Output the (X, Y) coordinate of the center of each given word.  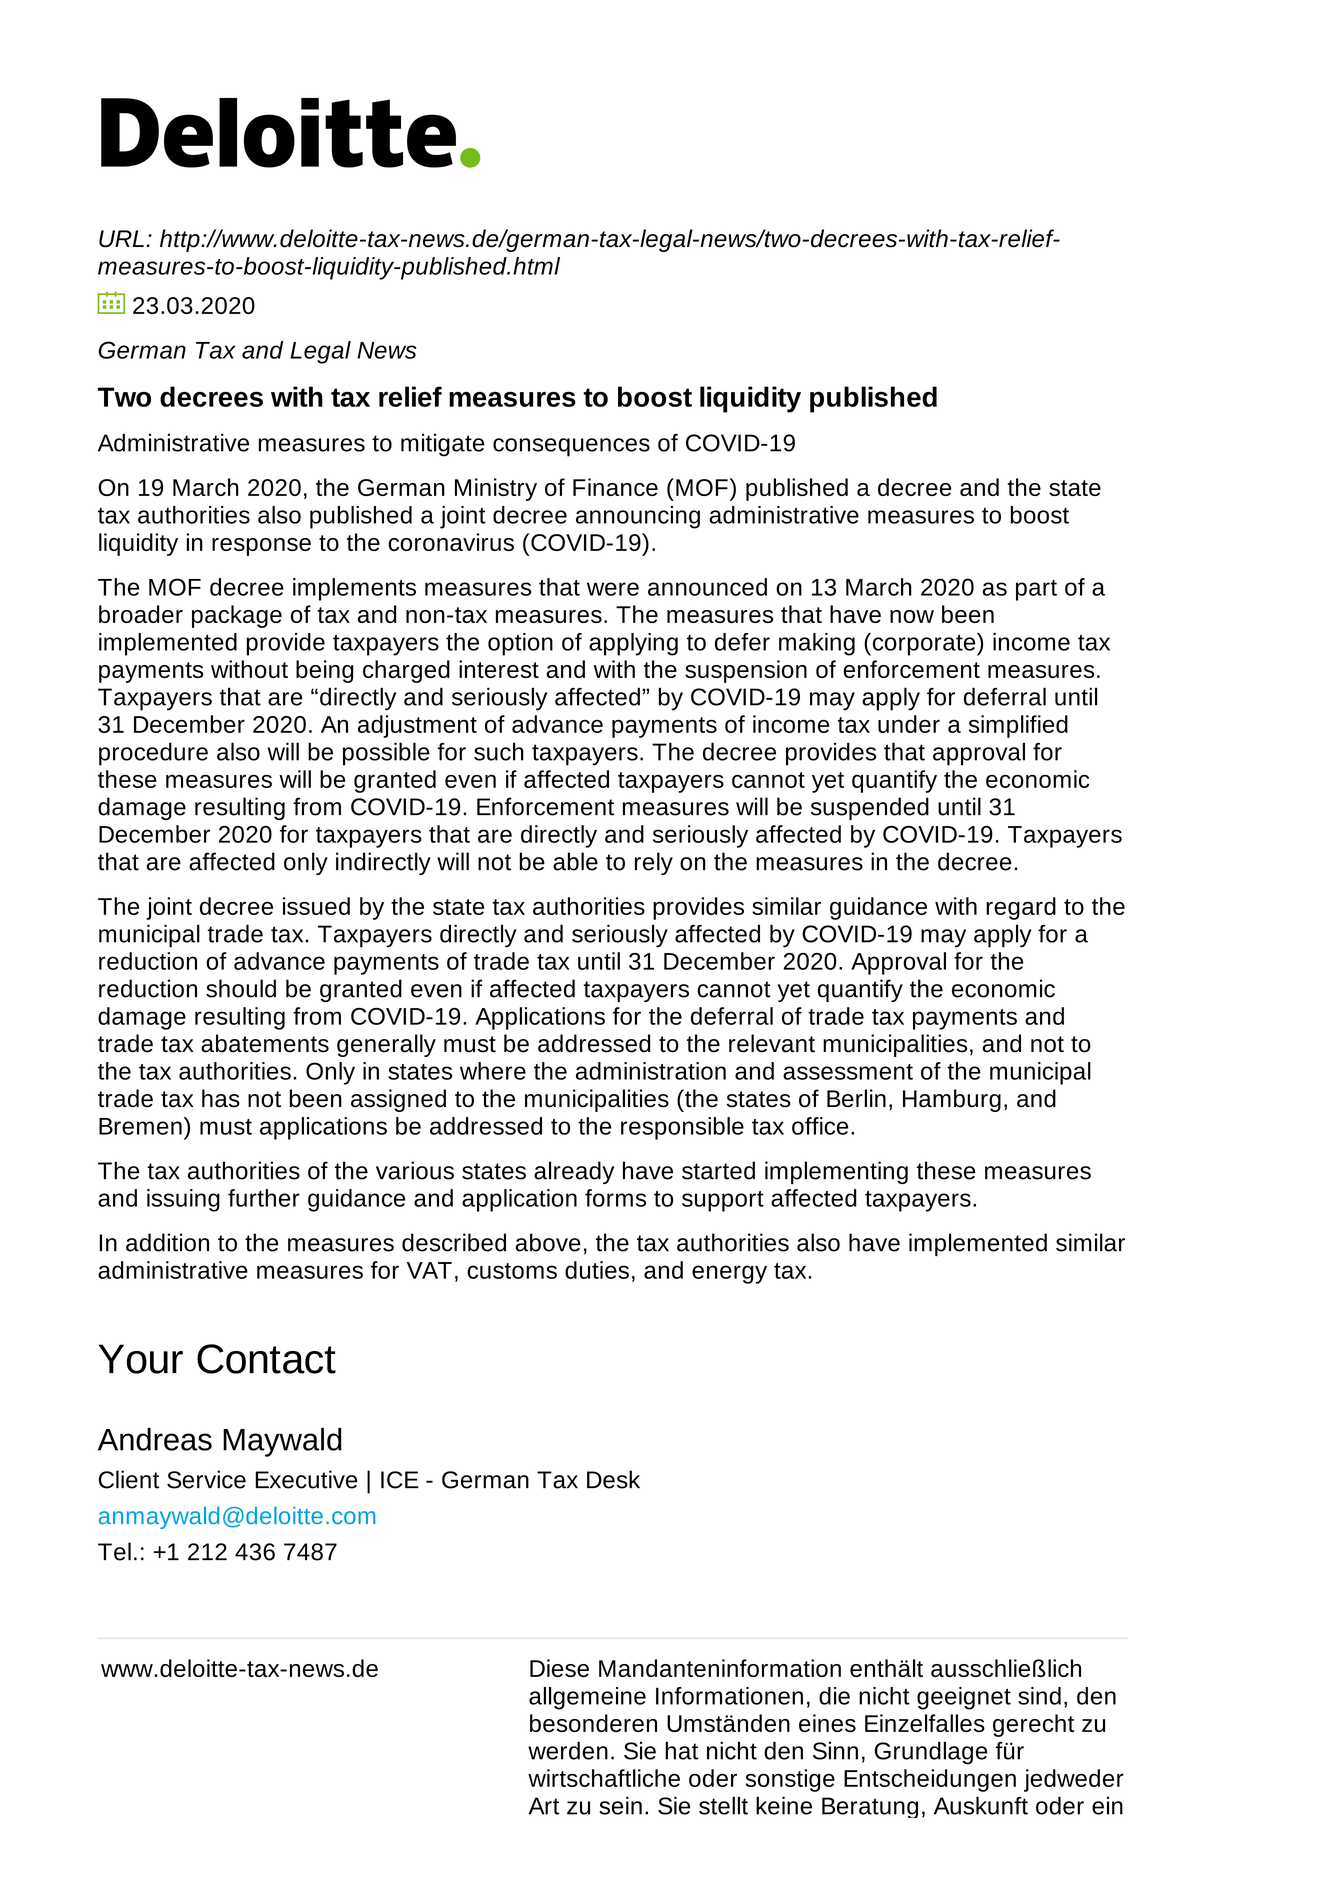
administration (651, 1071)
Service (206, 1479)
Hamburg (952, 1100)
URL (121, 239)
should (241, 988)
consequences (571, 447)
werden (568, 1750)
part (1036, 590)
